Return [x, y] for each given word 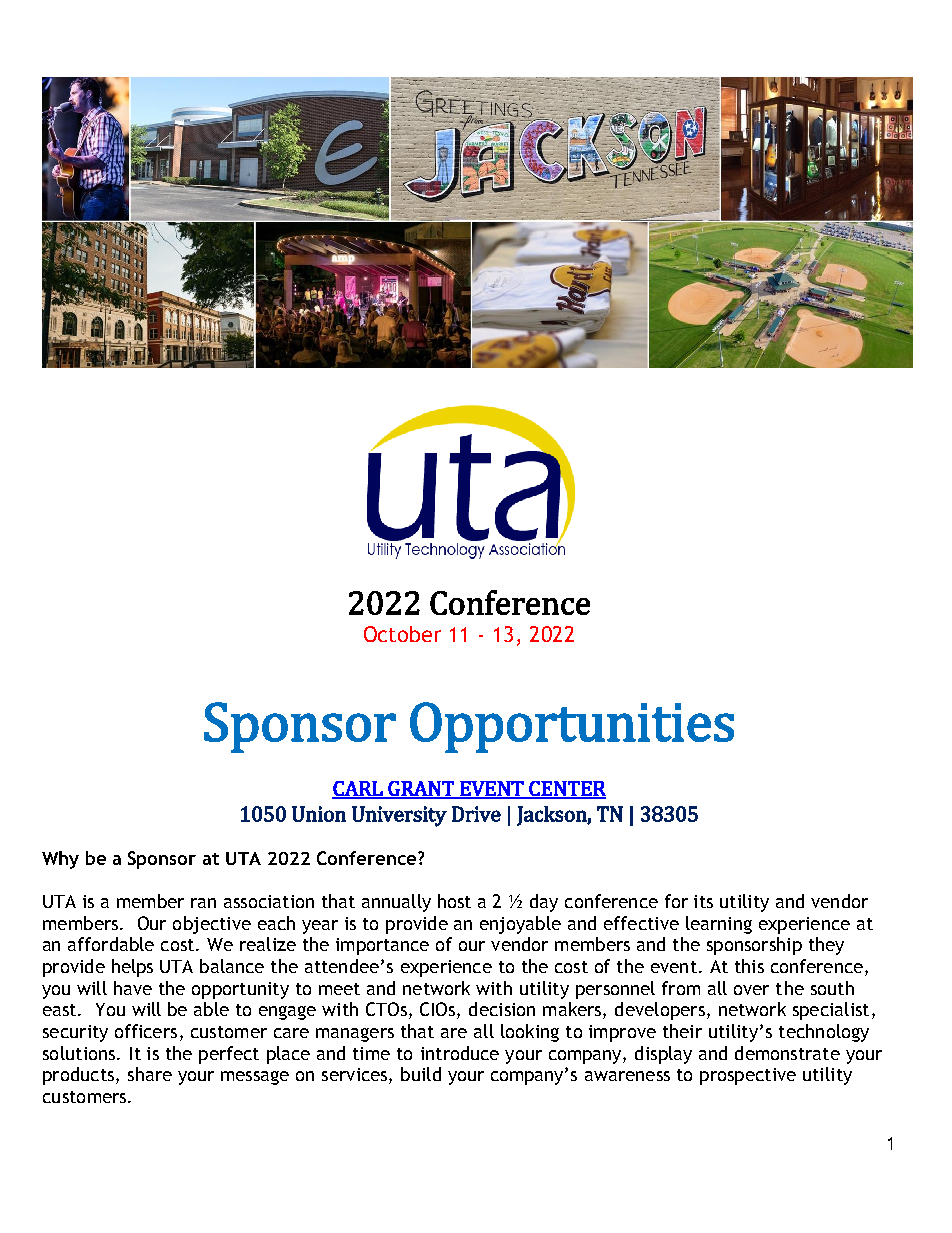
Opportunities [572, 727]
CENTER [566, 789]
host [454, 901]
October [402, 634]
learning [719, 925]
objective [212, 925]
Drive [476, 814]
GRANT [421, 789]
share [150, 1074]
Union [319, 814]
